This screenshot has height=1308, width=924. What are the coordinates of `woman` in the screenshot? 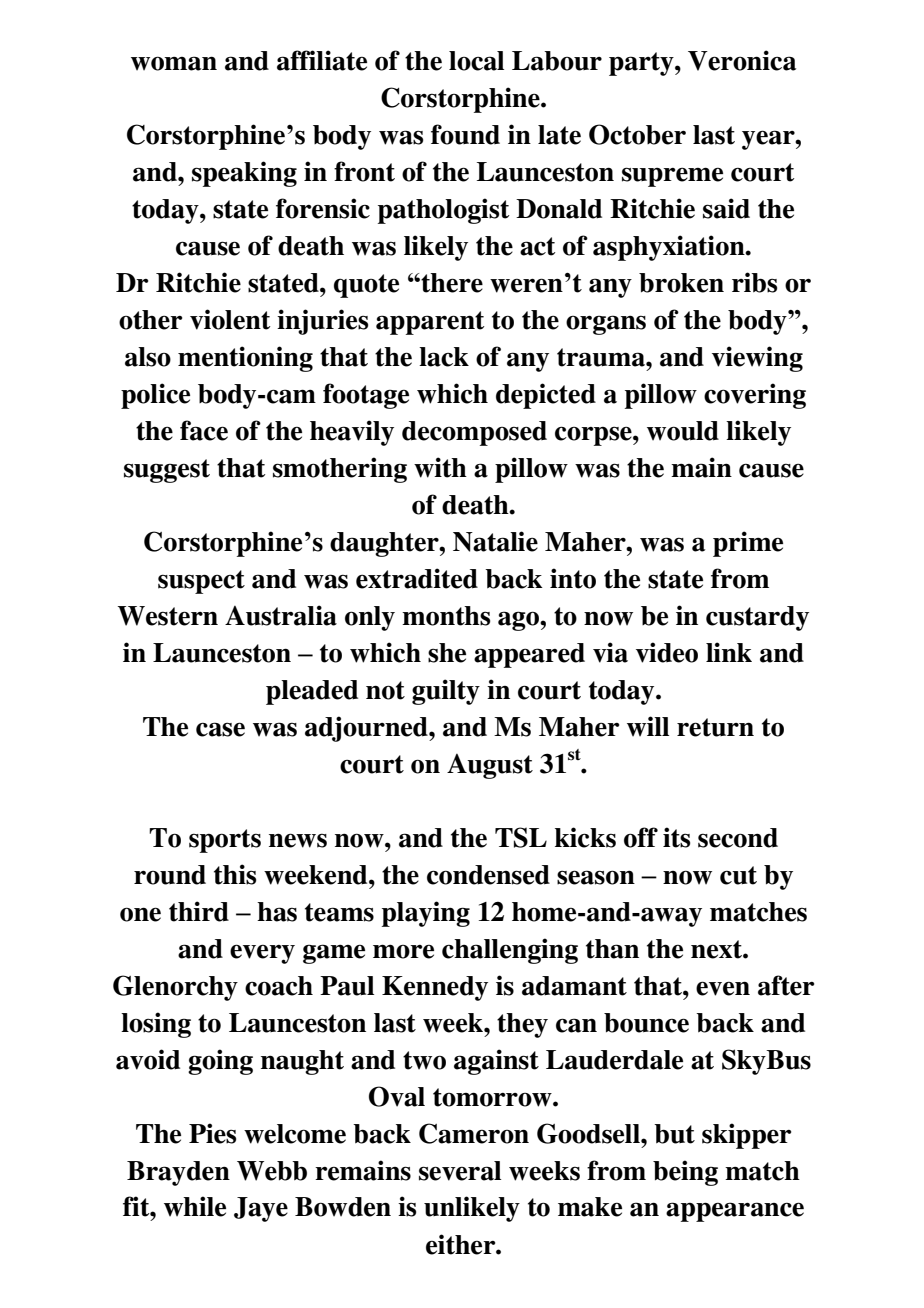 It's located at (174, 63).
